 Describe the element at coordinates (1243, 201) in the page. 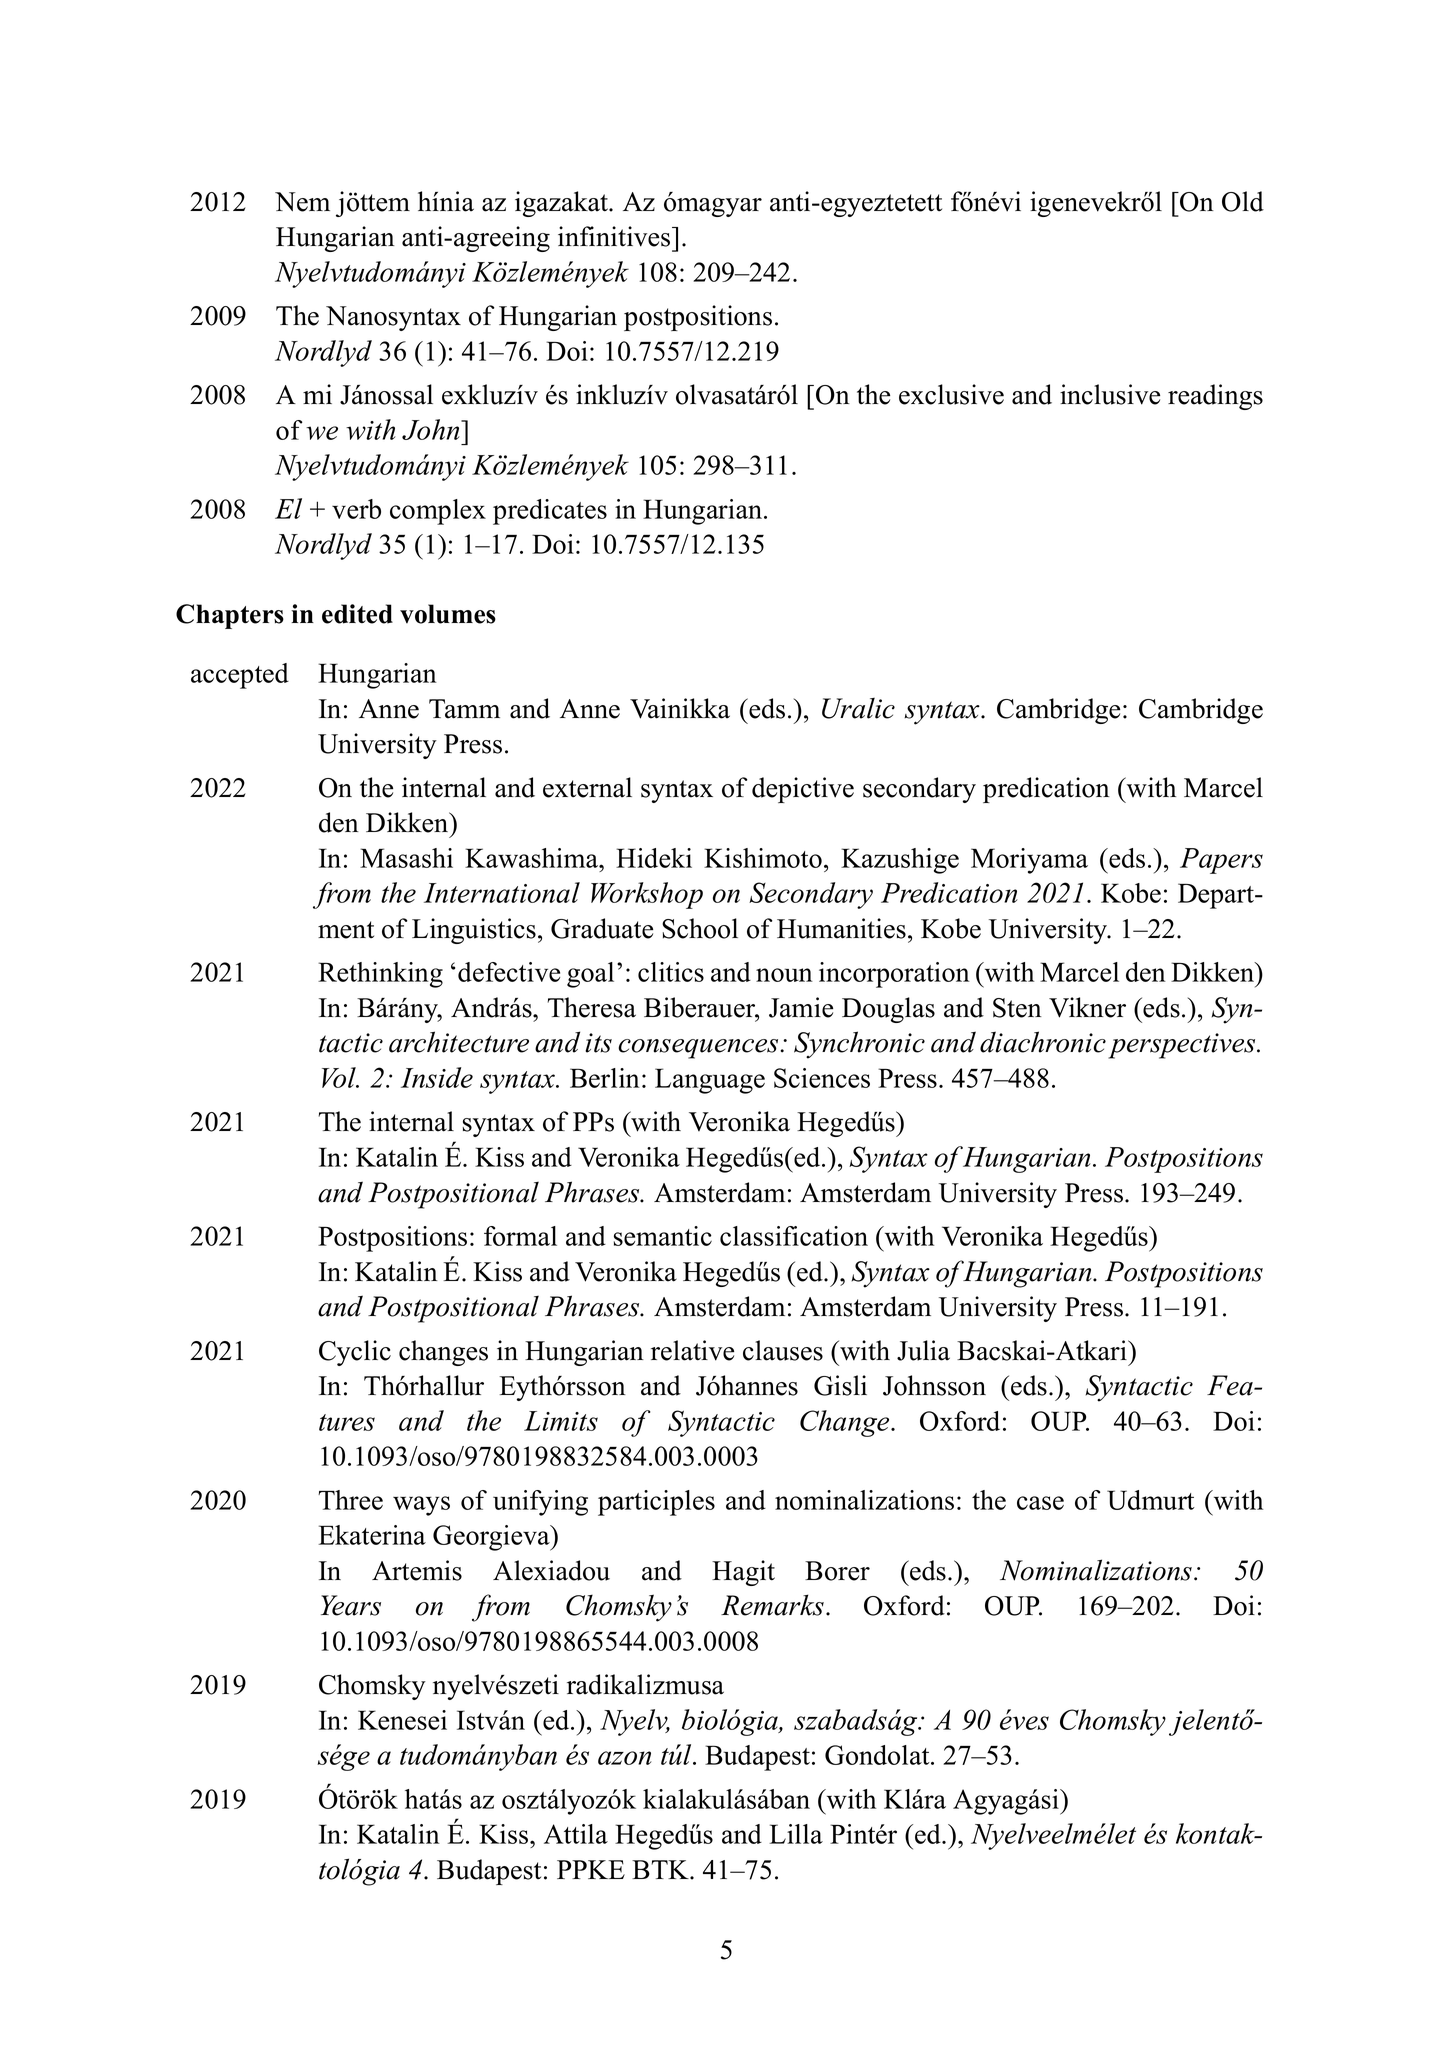

I see `Old` at that location.
